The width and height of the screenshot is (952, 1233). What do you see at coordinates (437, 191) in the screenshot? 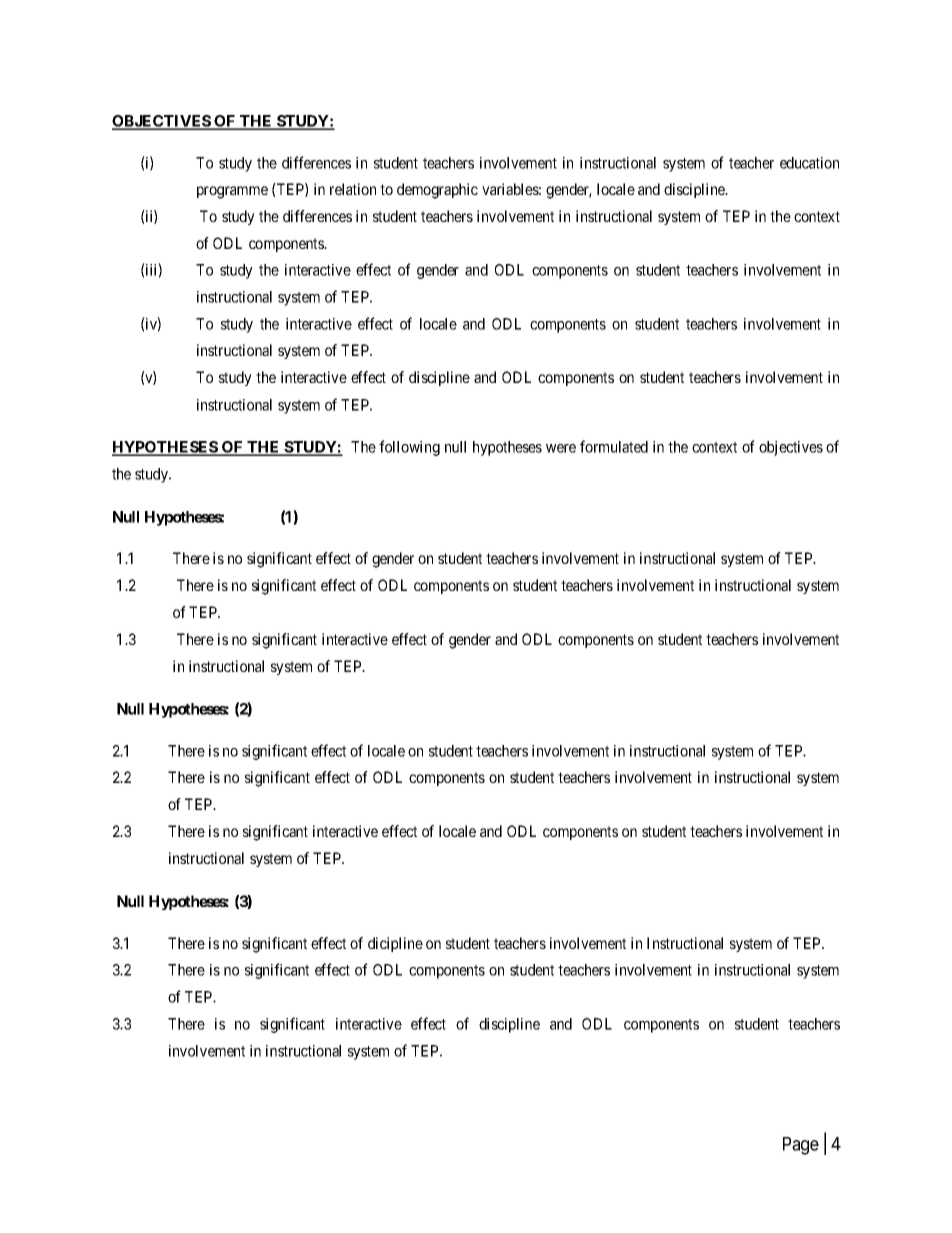
I see `demographic` at bounding box center [437, 191].
